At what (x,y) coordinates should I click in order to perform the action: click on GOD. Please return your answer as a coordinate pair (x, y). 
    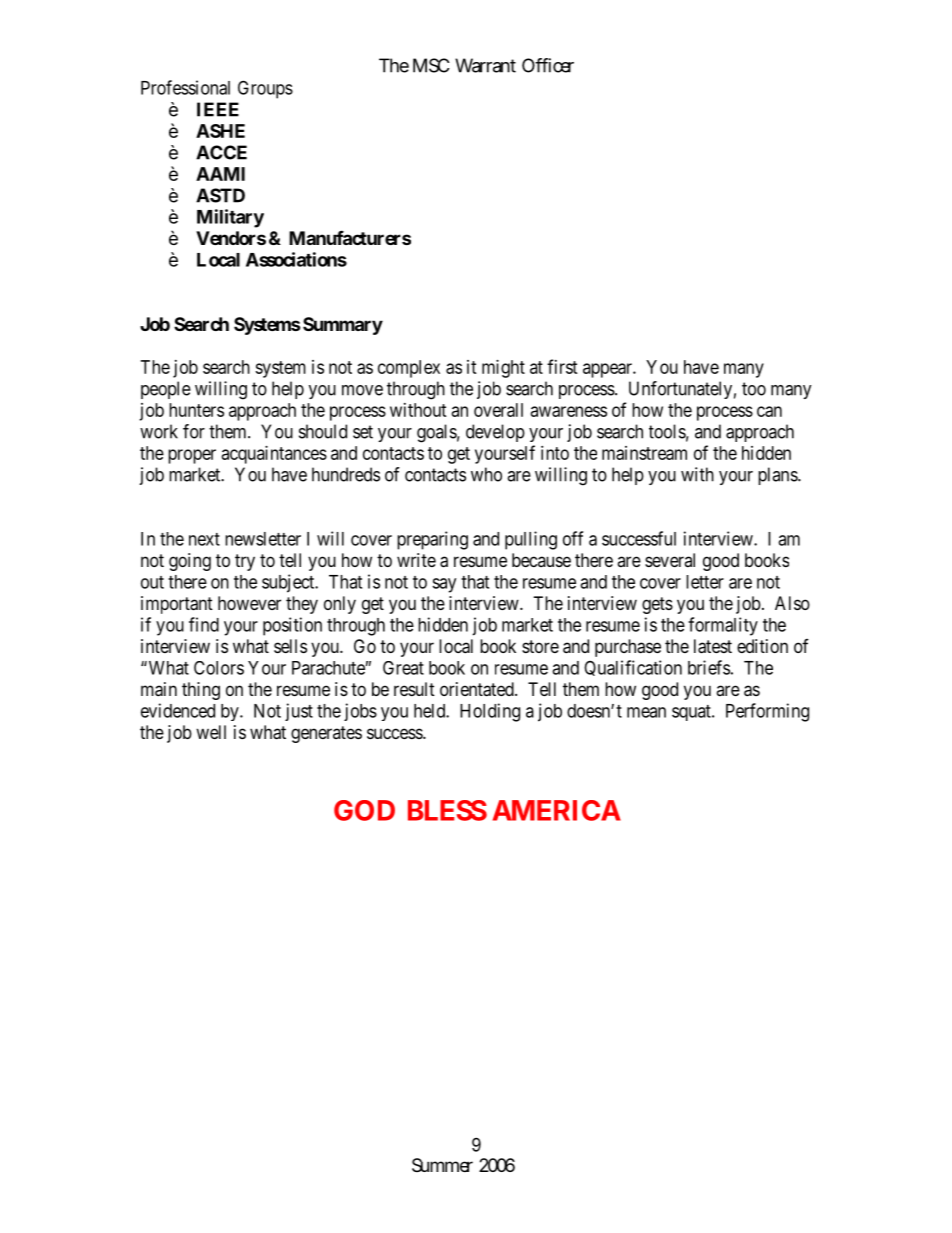
    Looking at the image, I should click on (364, 810).
